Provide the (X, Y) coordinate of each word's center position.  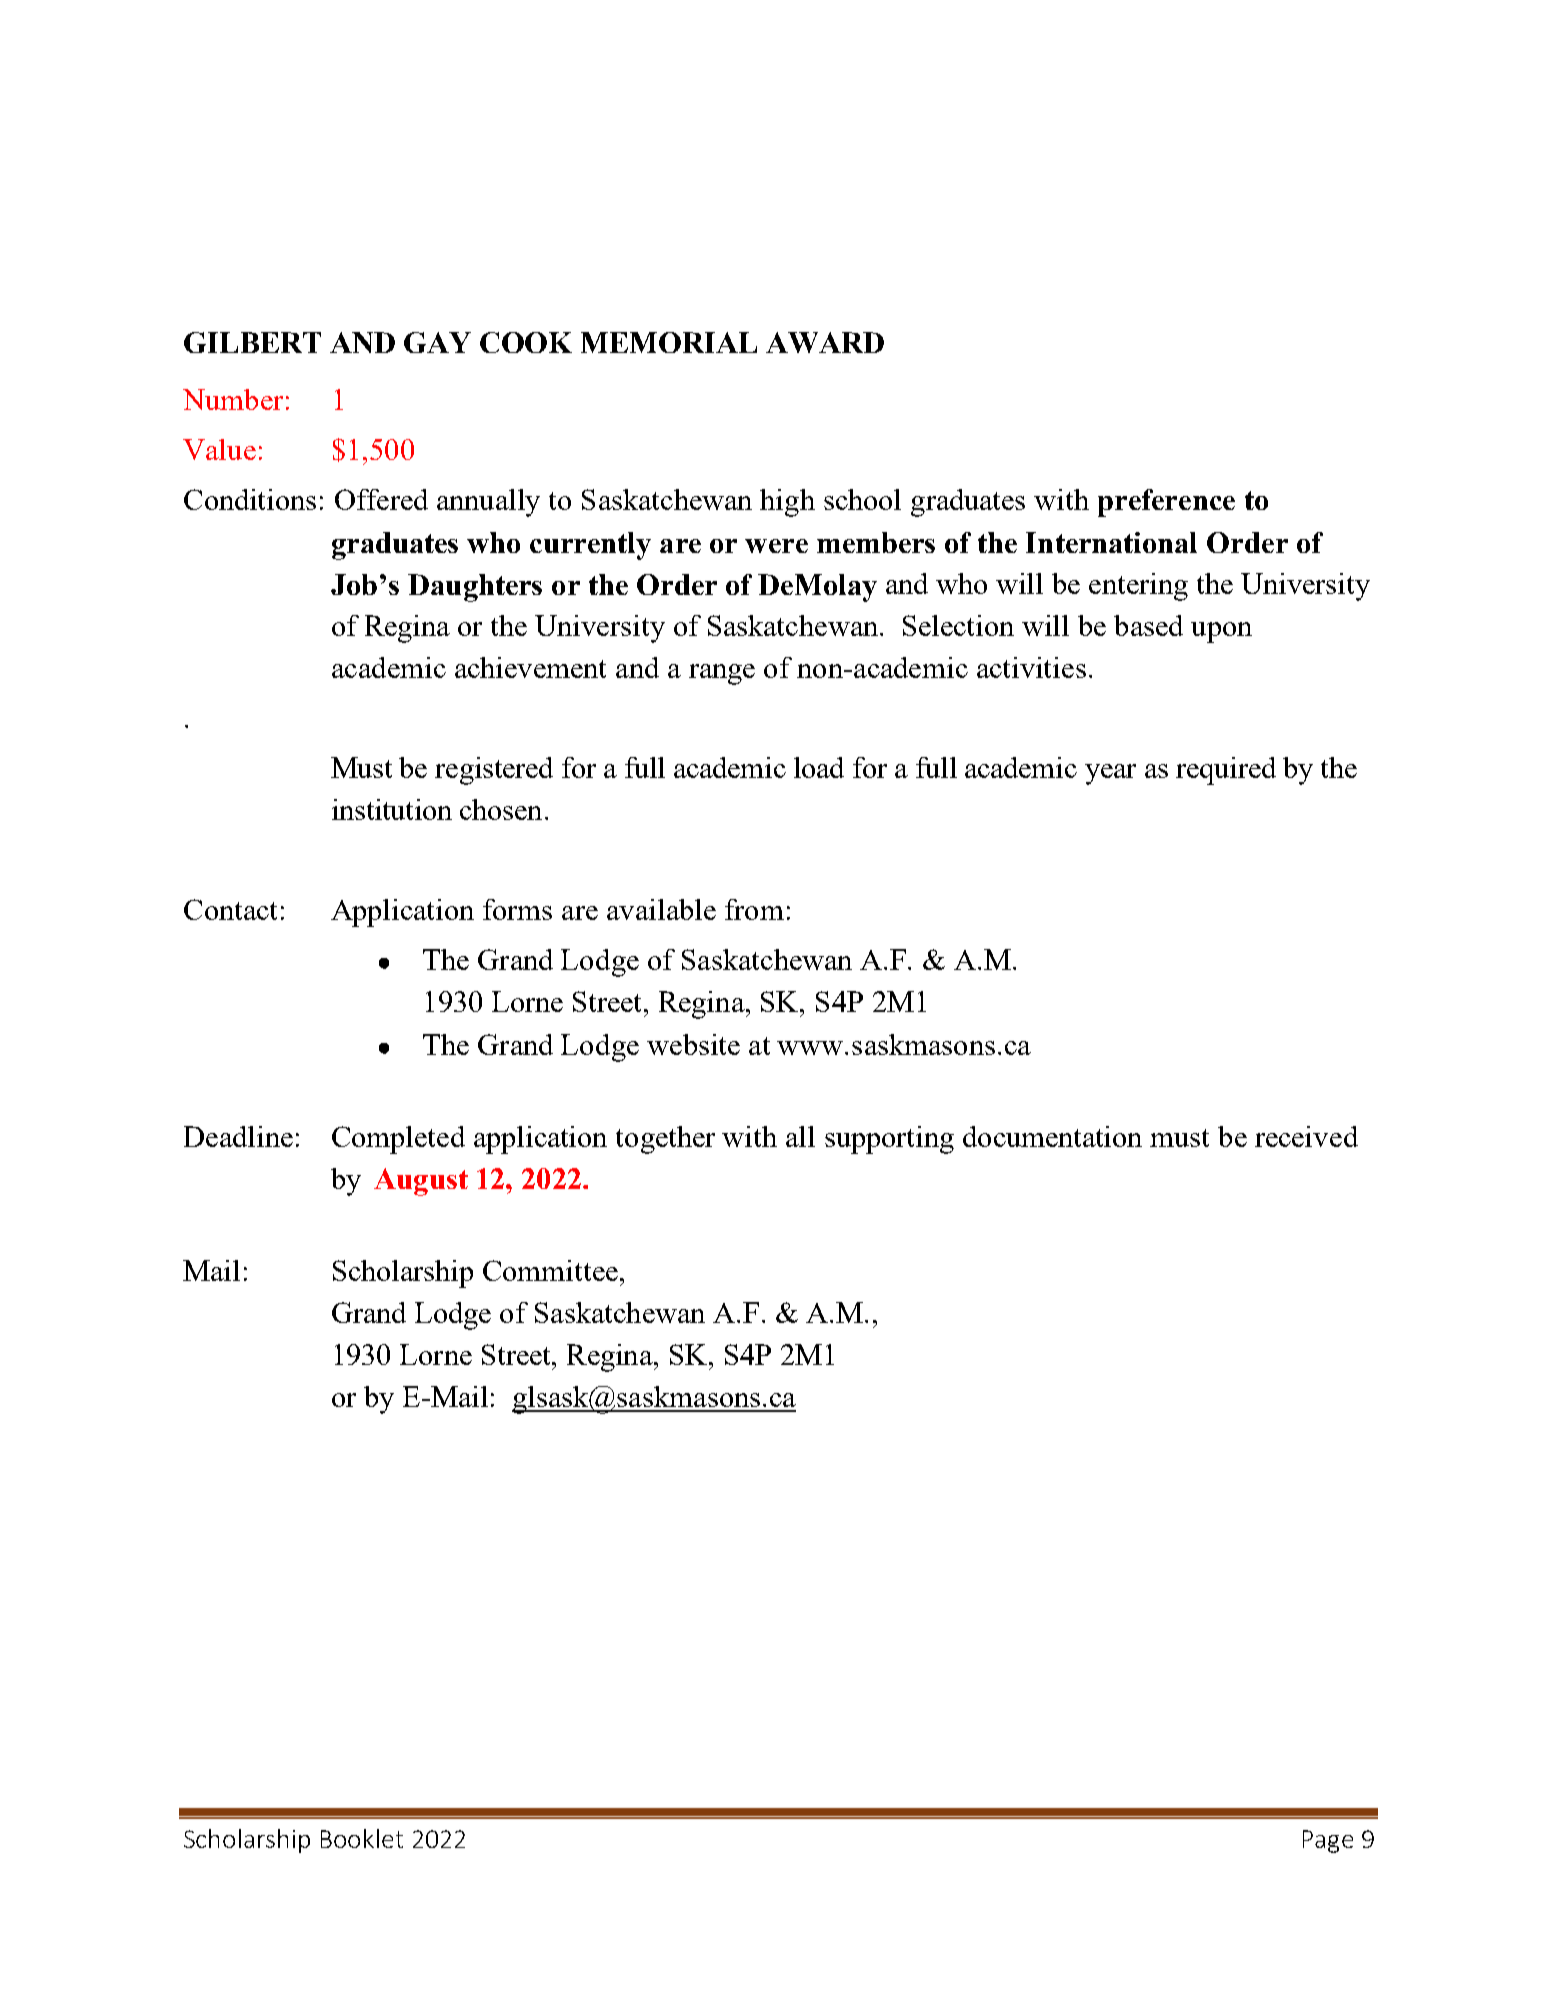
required (1226, 771)
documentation (1052, 1136)
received (1306, 1136)
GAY (437, 342)
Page (1328, 1841)
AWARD (825, 342)
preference (1166, 503)
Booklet (362, 1838)
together (665, 1140)
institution (392, 809)
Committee (550, 1270)
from (754, 909)
